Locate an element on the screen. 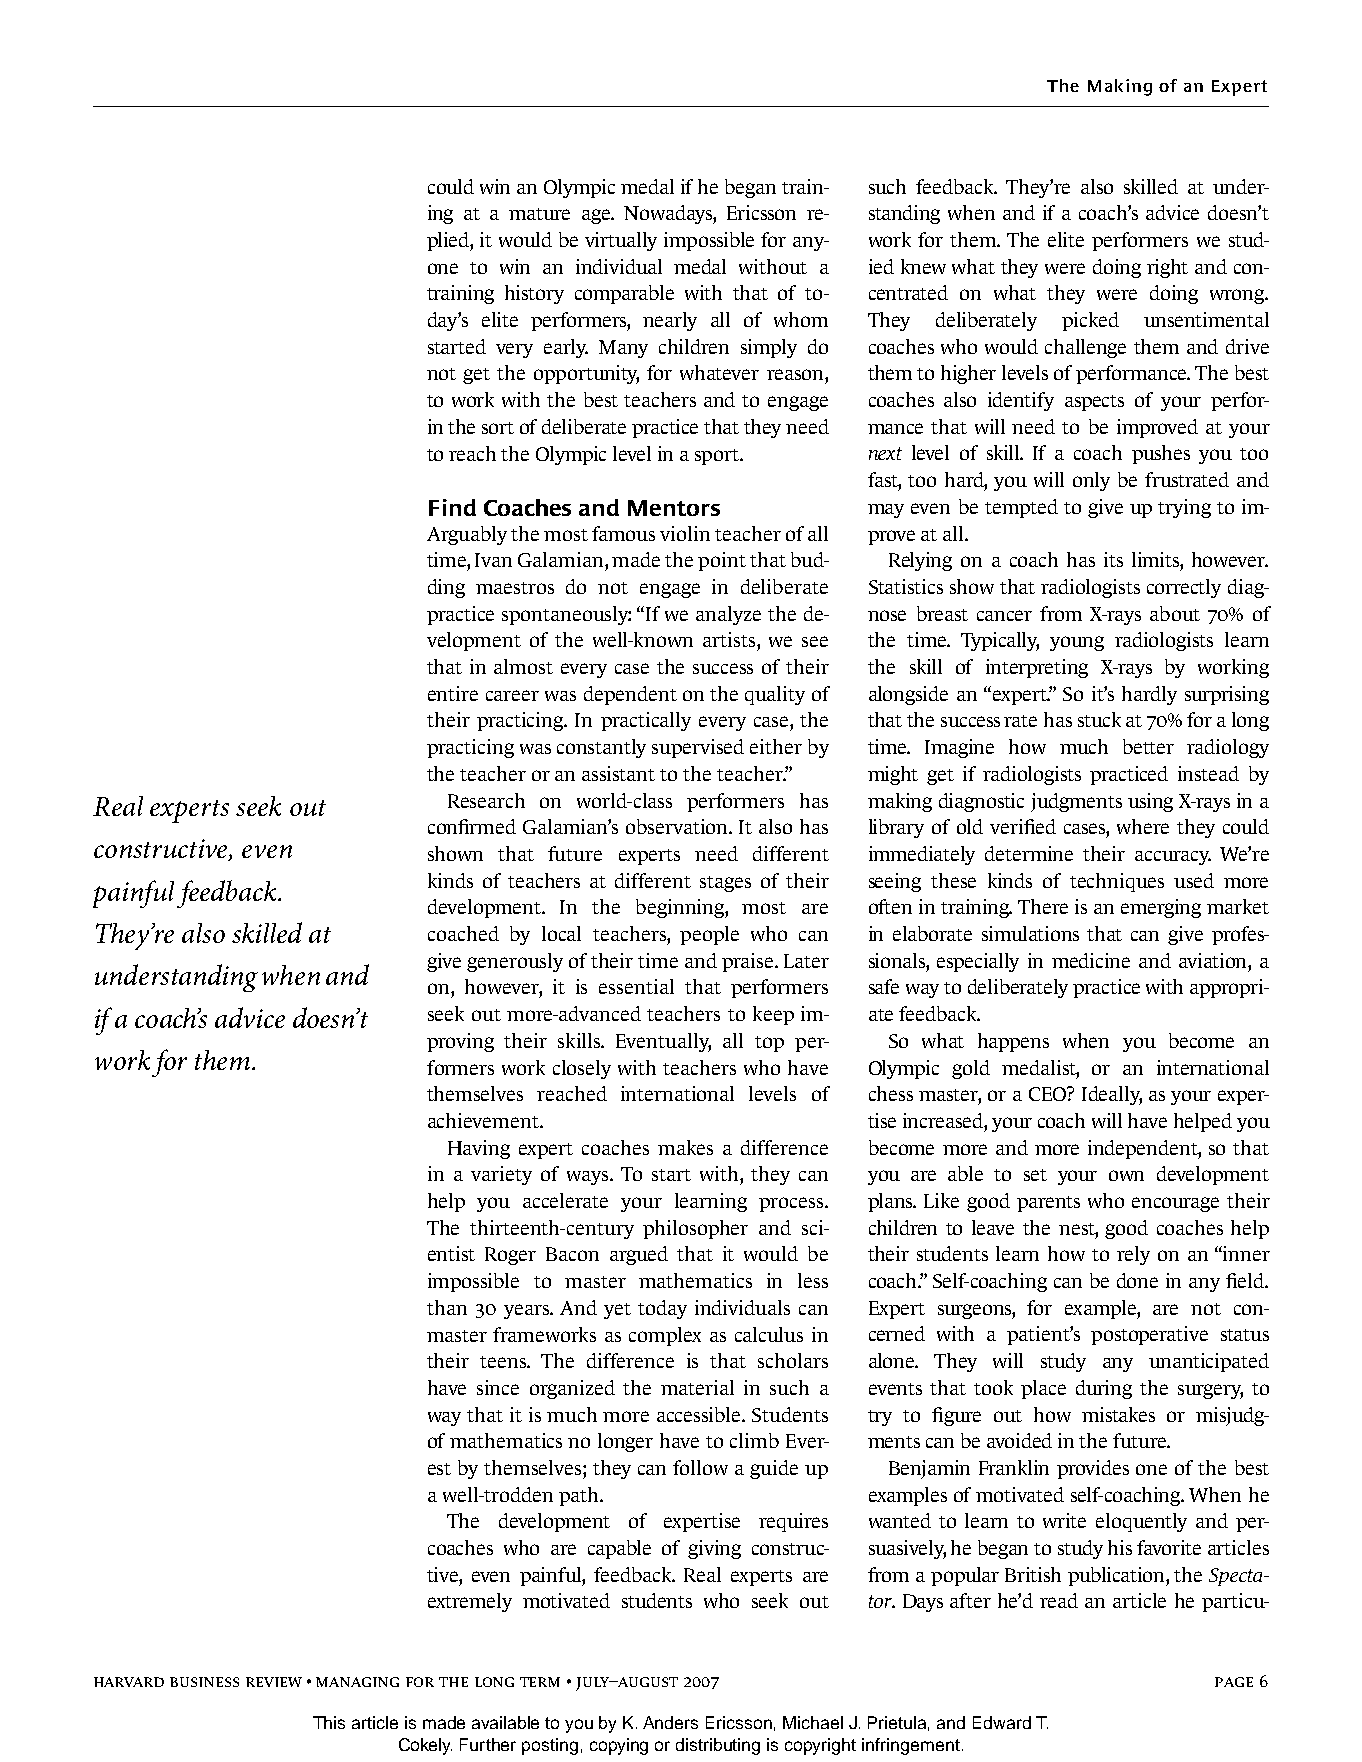  entire is located at coordinates (453, 693).
